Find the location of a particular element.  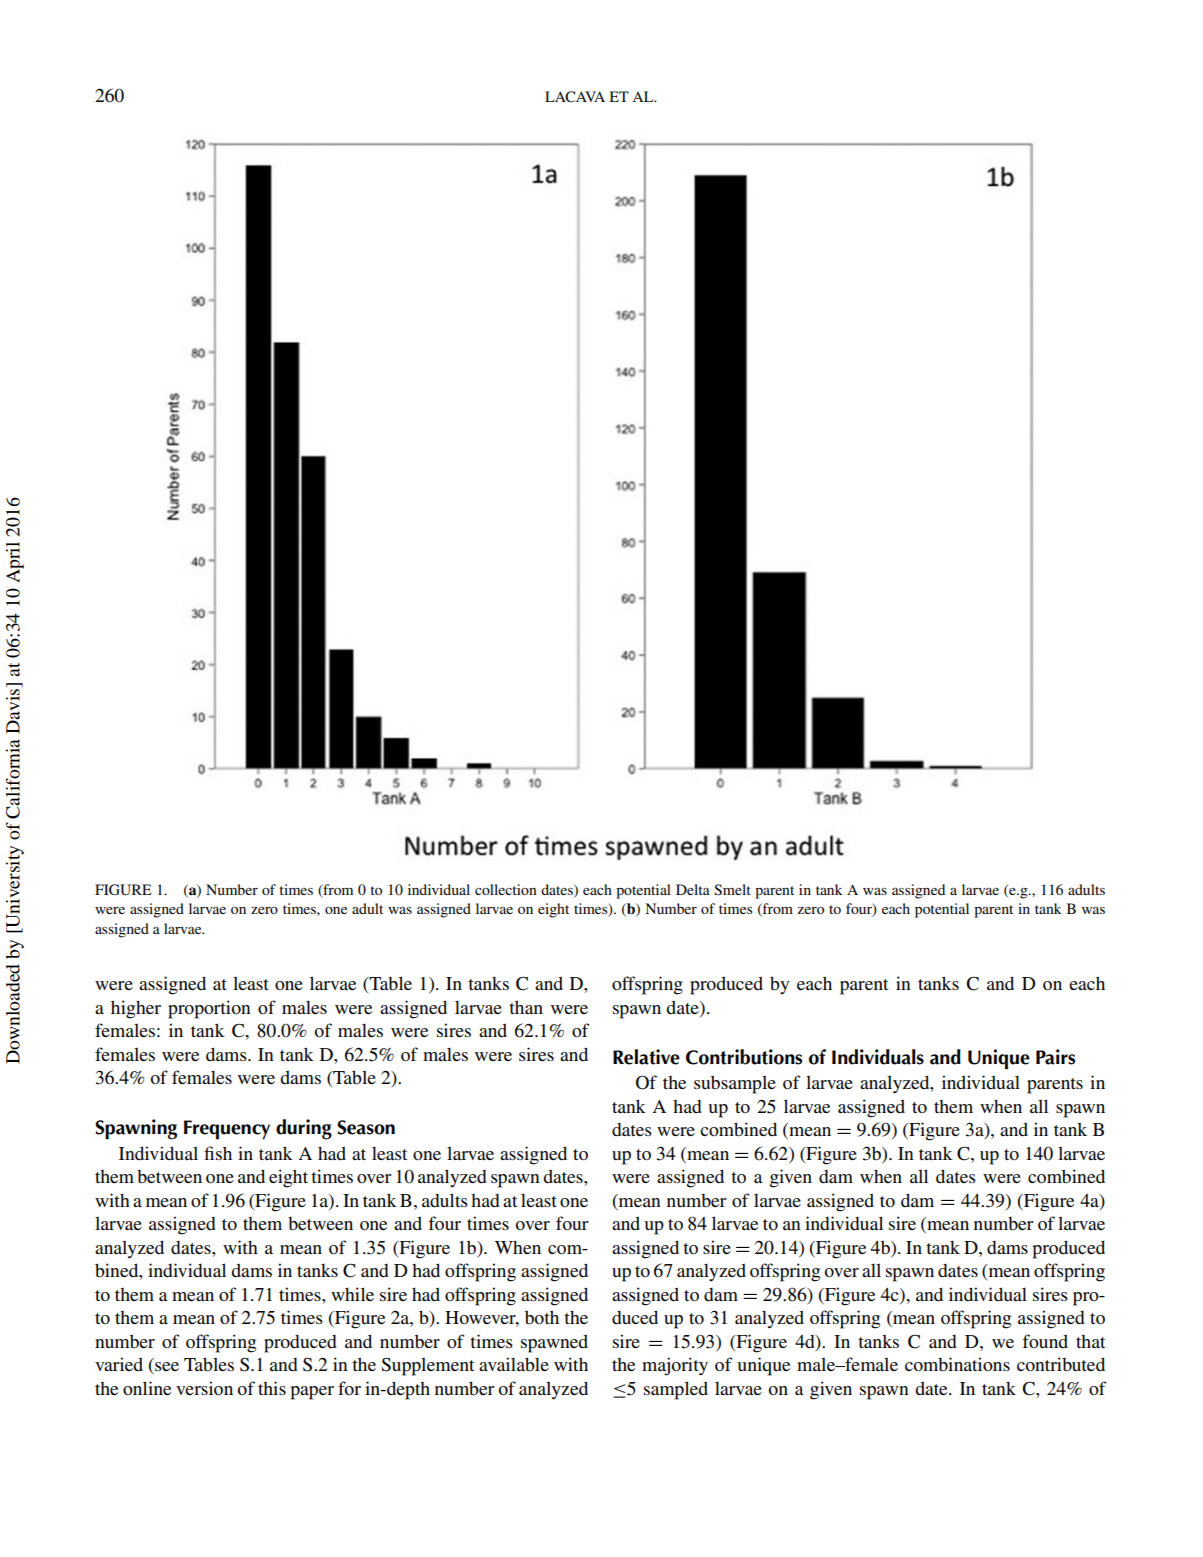

majority is located at coordinates (675, 1366).
